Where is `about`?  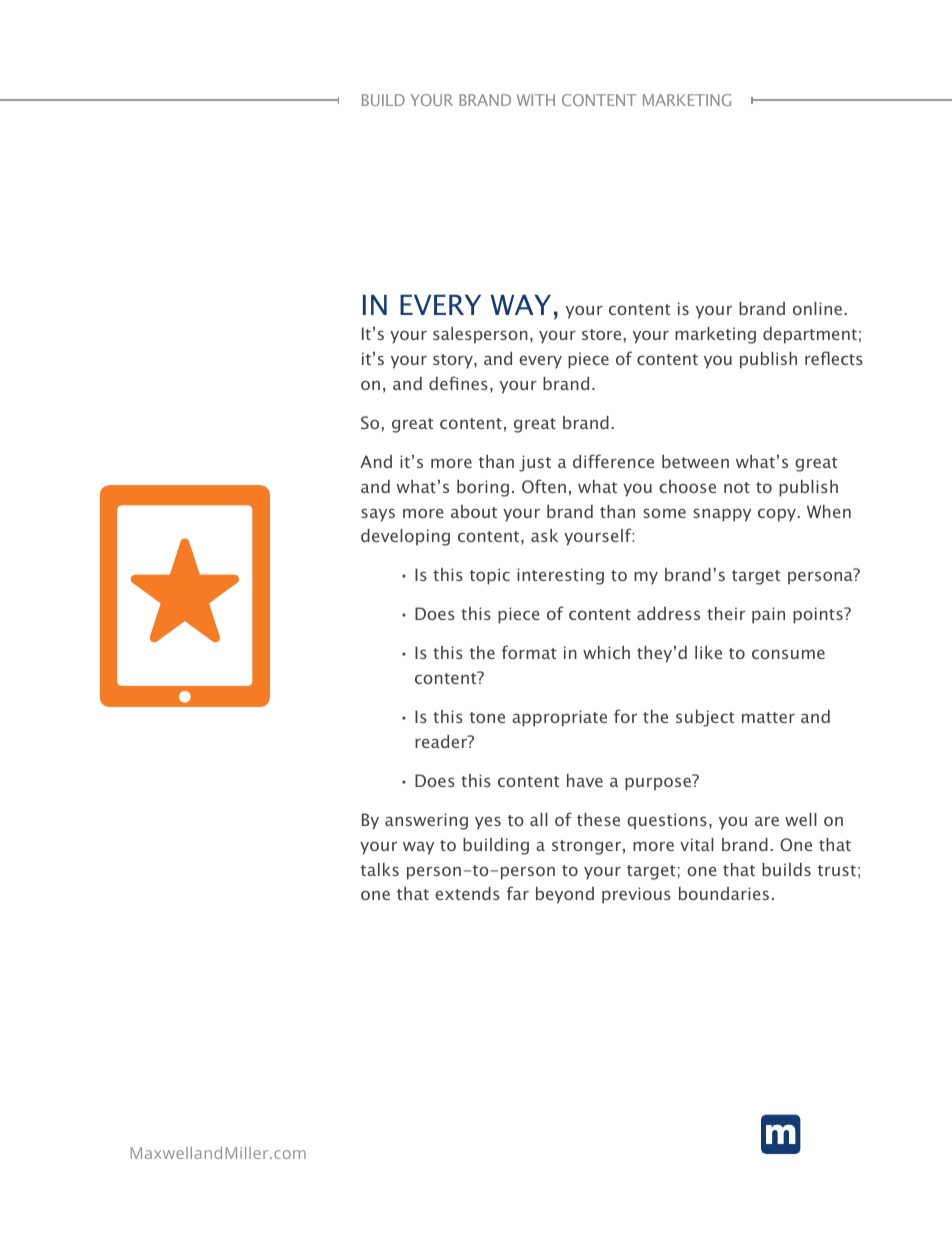
about is located at coordinates (474, 511).
